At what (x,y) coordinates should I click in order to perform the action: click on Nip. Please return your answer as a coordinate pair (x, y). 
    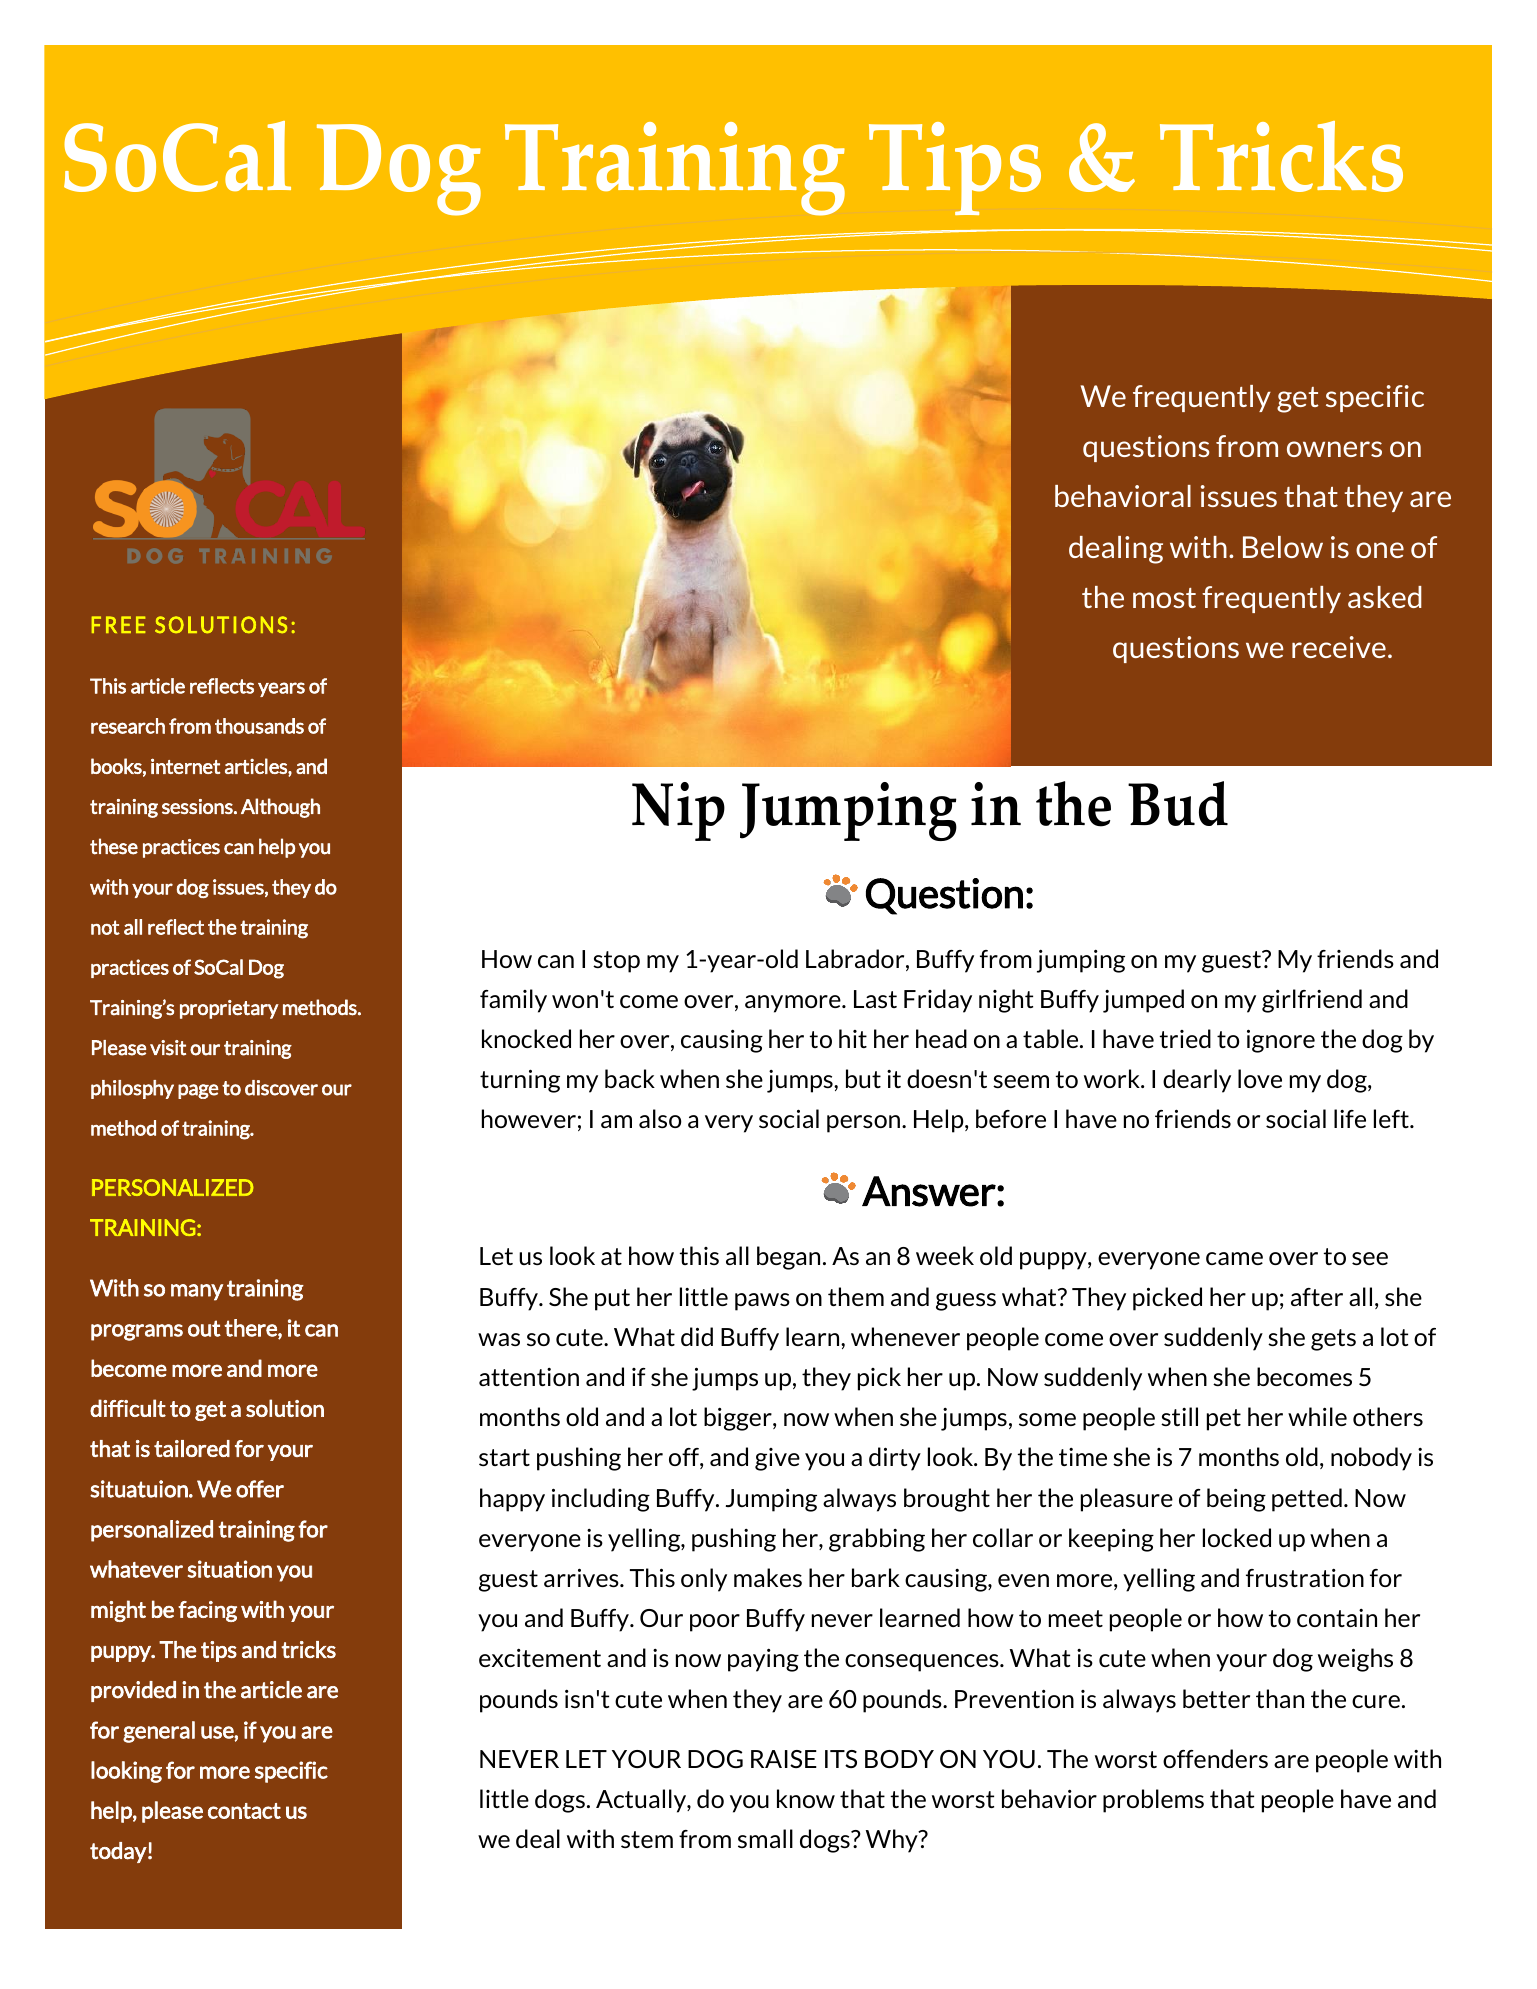
    Looking at the image, I should click on (678, 811).
